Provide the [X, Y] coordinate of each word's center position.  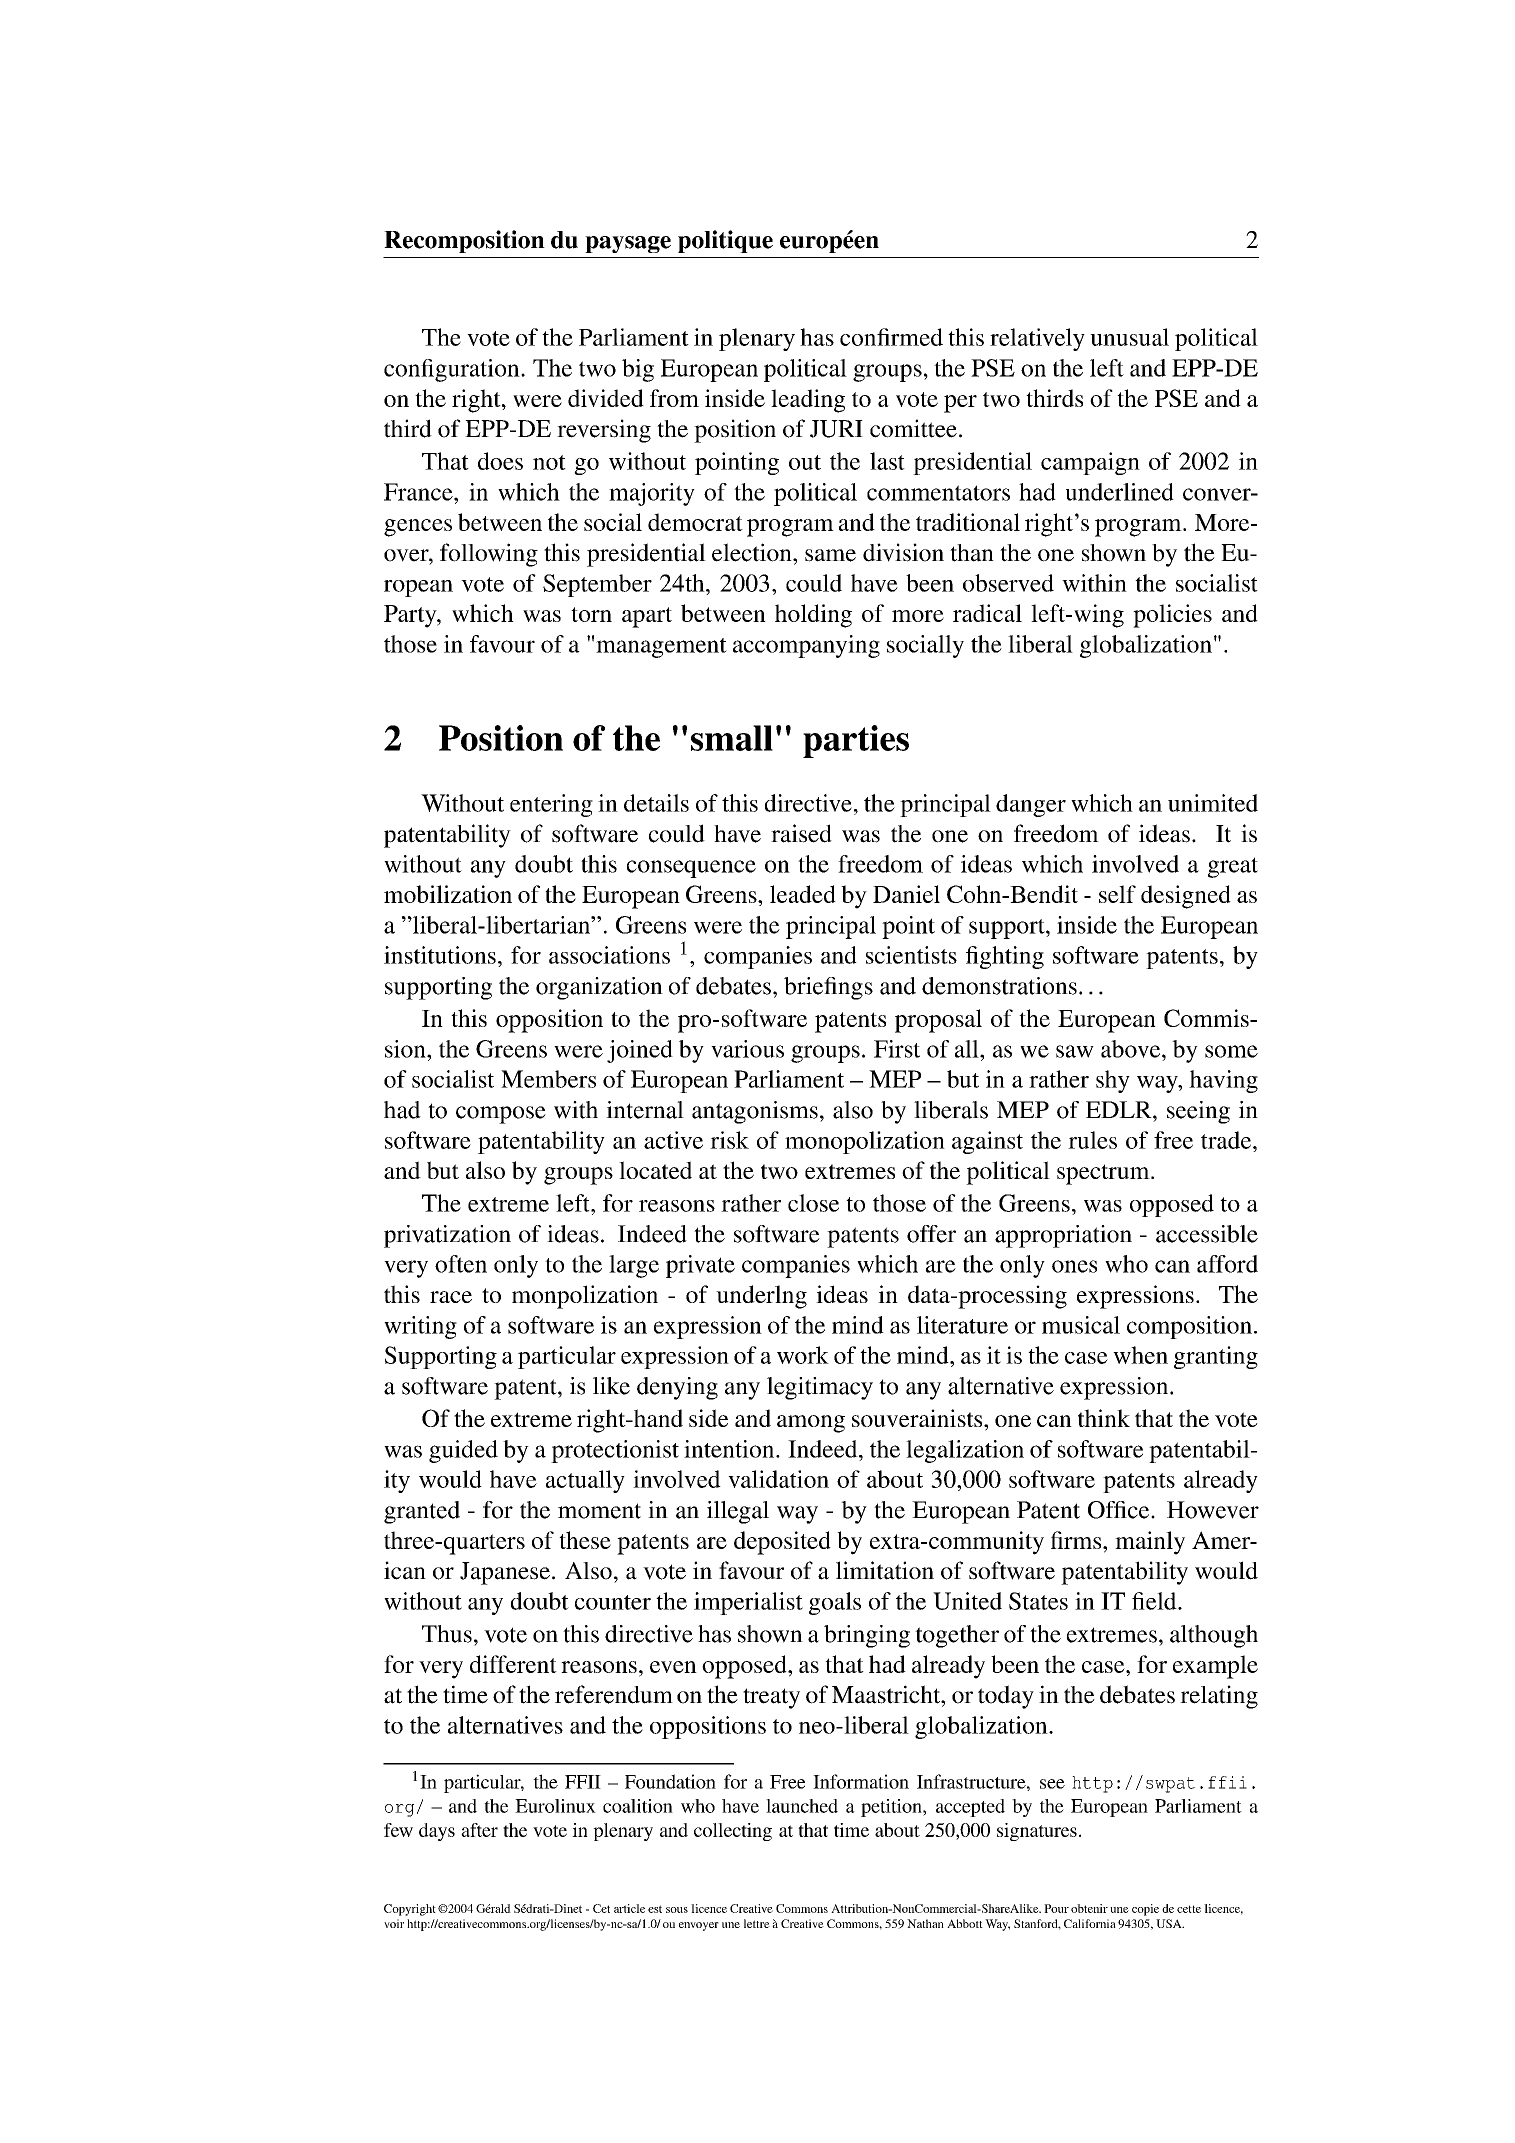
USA [1170, 1923]
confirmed [891, 337]
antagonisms [755, 1112]
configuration [453, 370]
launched [802, 1806]
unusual [1129, 337]
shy [1113, 1081]
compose [501, 1115]
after [479, 1830]
